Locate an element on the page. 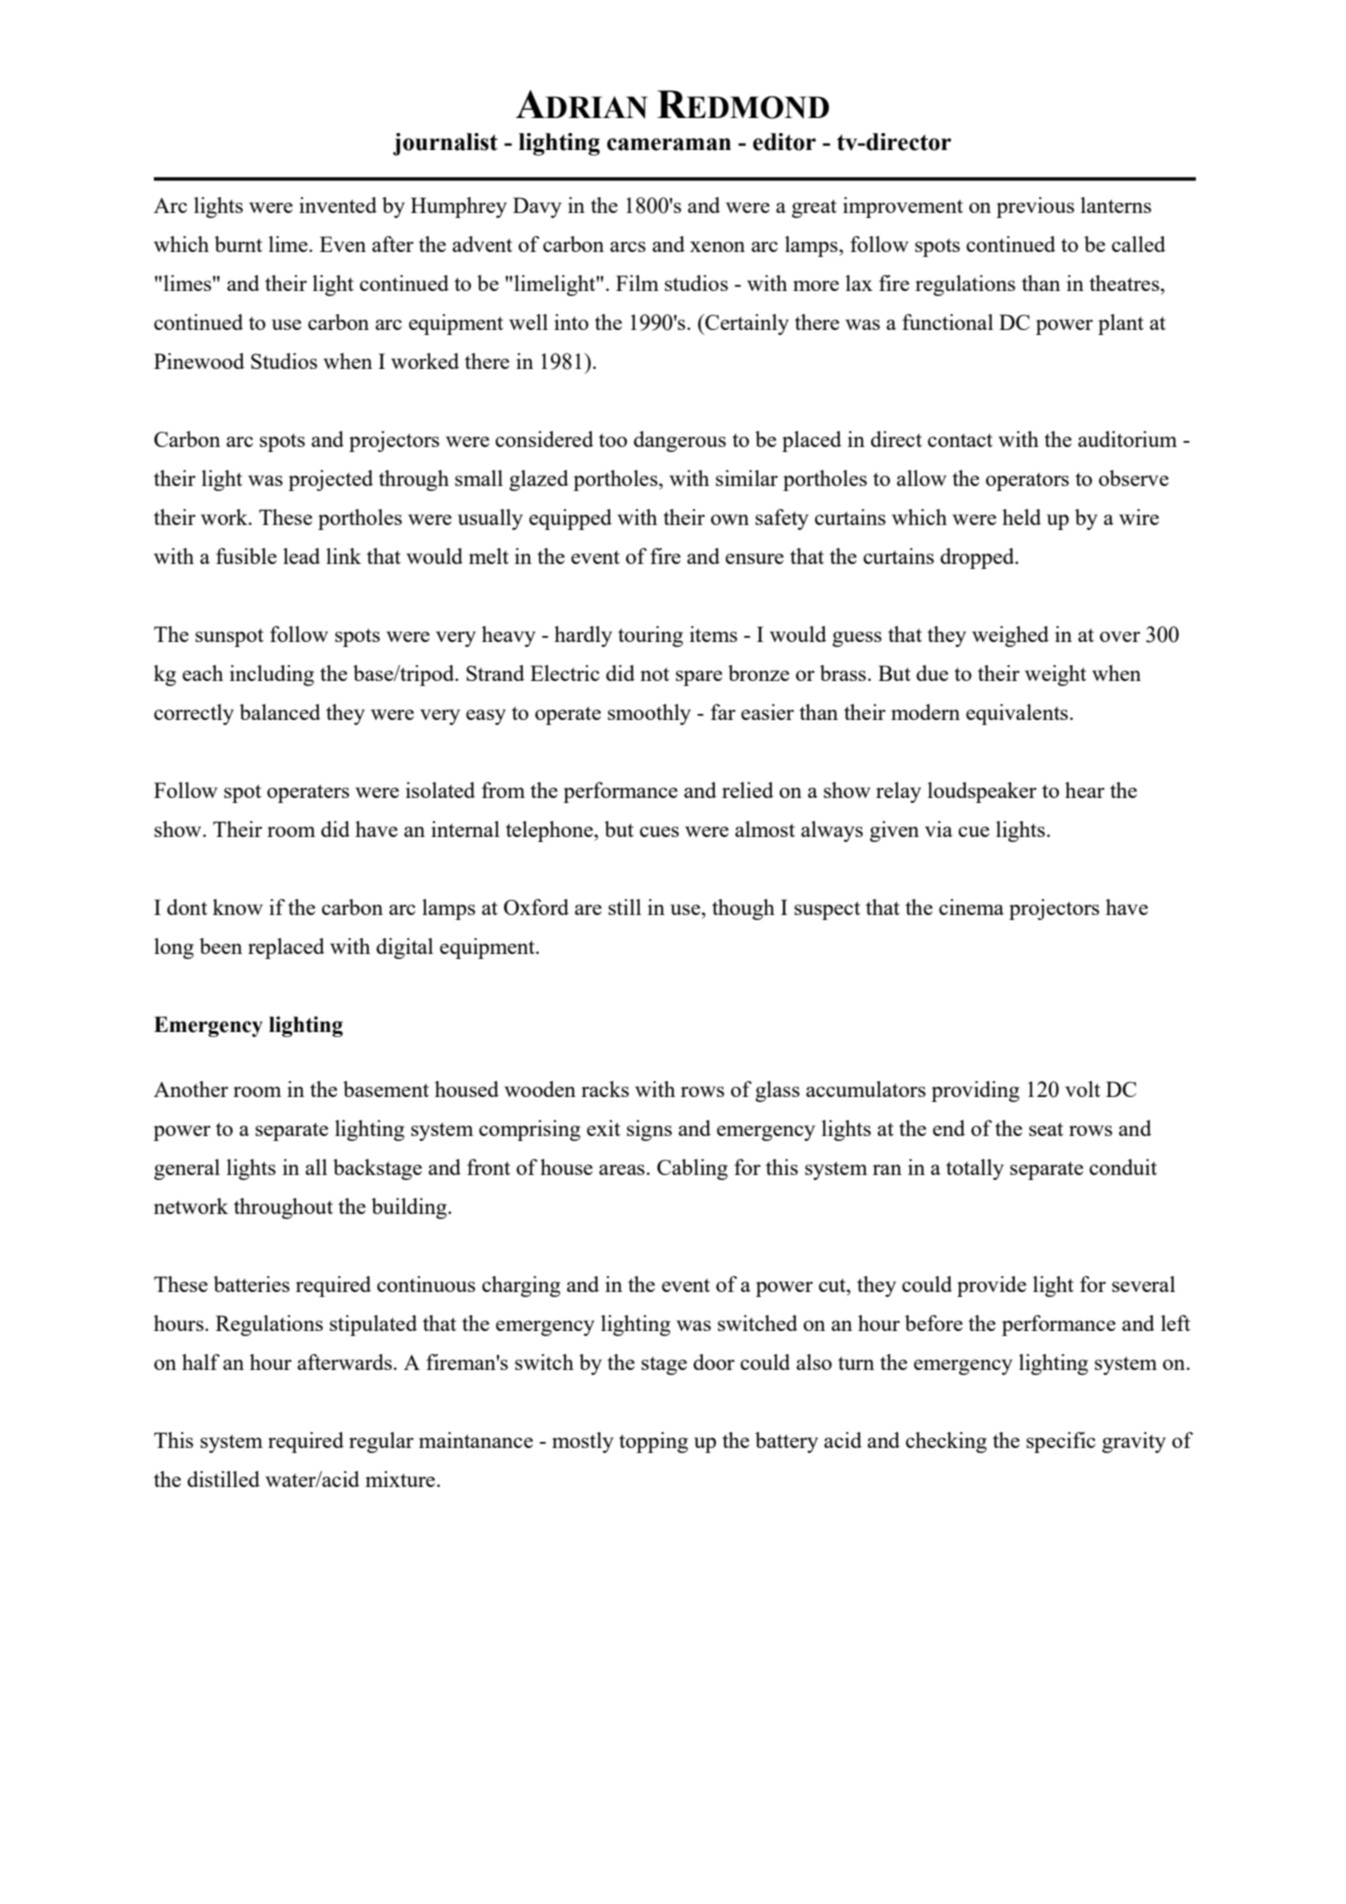 The width and height of the page is (1346, 1904). invented is located at coordinates (338, 205).
